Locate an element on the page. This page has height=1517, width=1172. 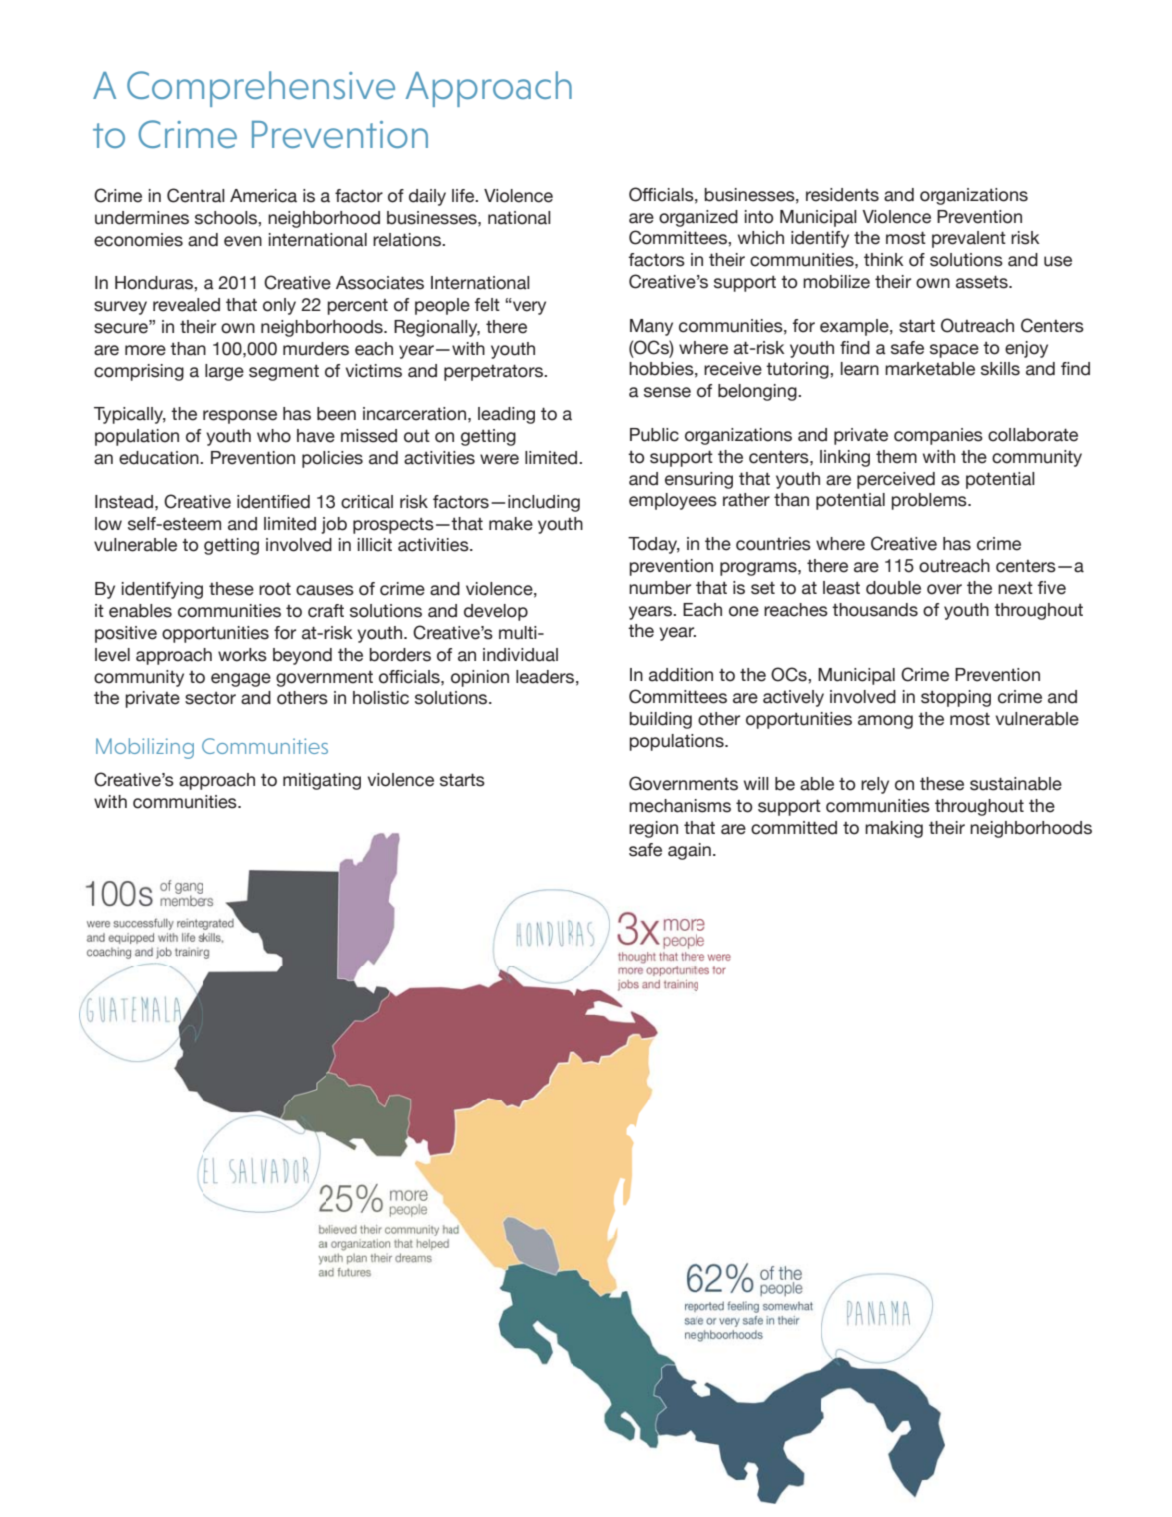
making is located at coordinates (894, 829).
